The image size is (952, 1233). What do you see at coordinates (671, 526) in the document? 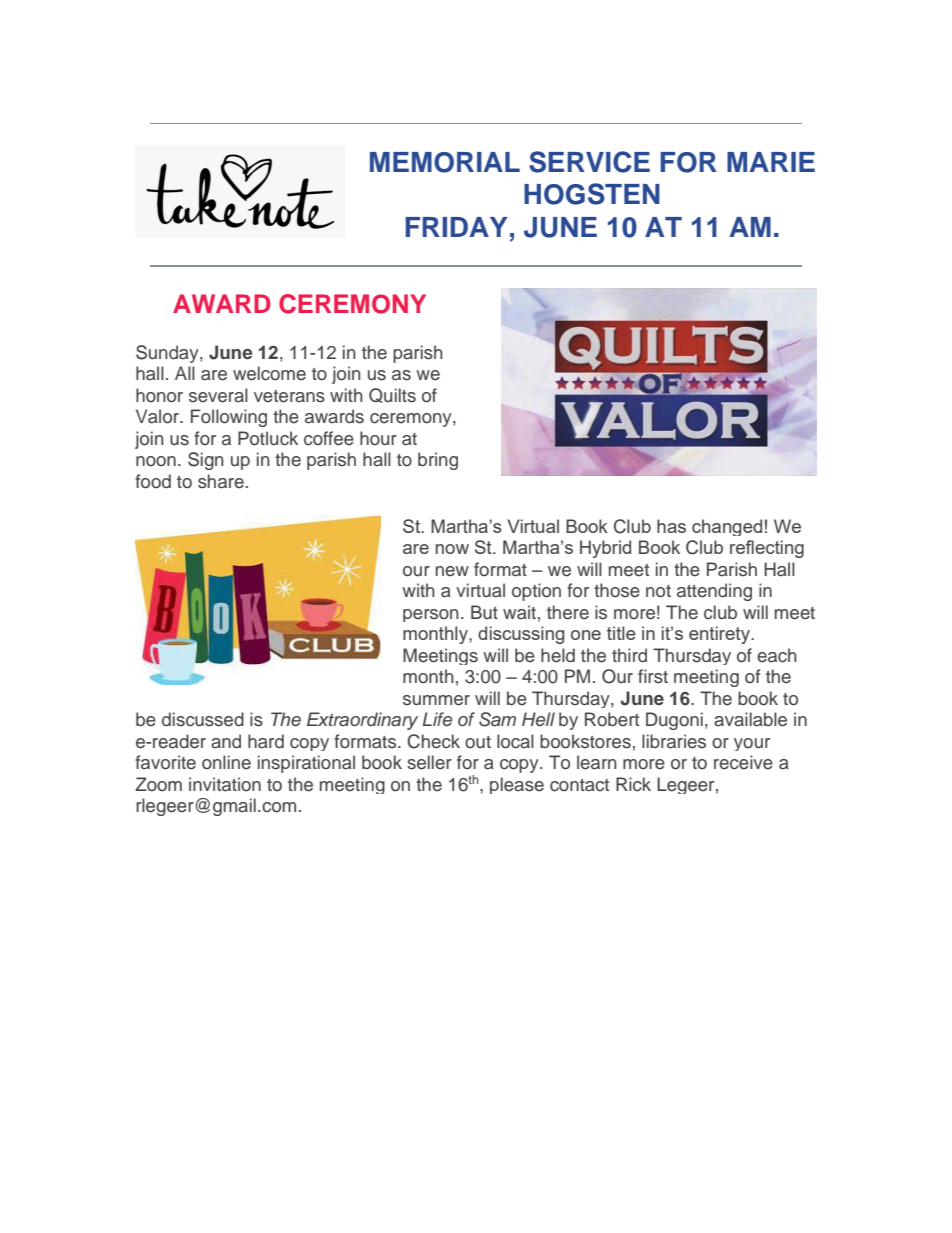
I see `has` at bounding box center [671, 526].
